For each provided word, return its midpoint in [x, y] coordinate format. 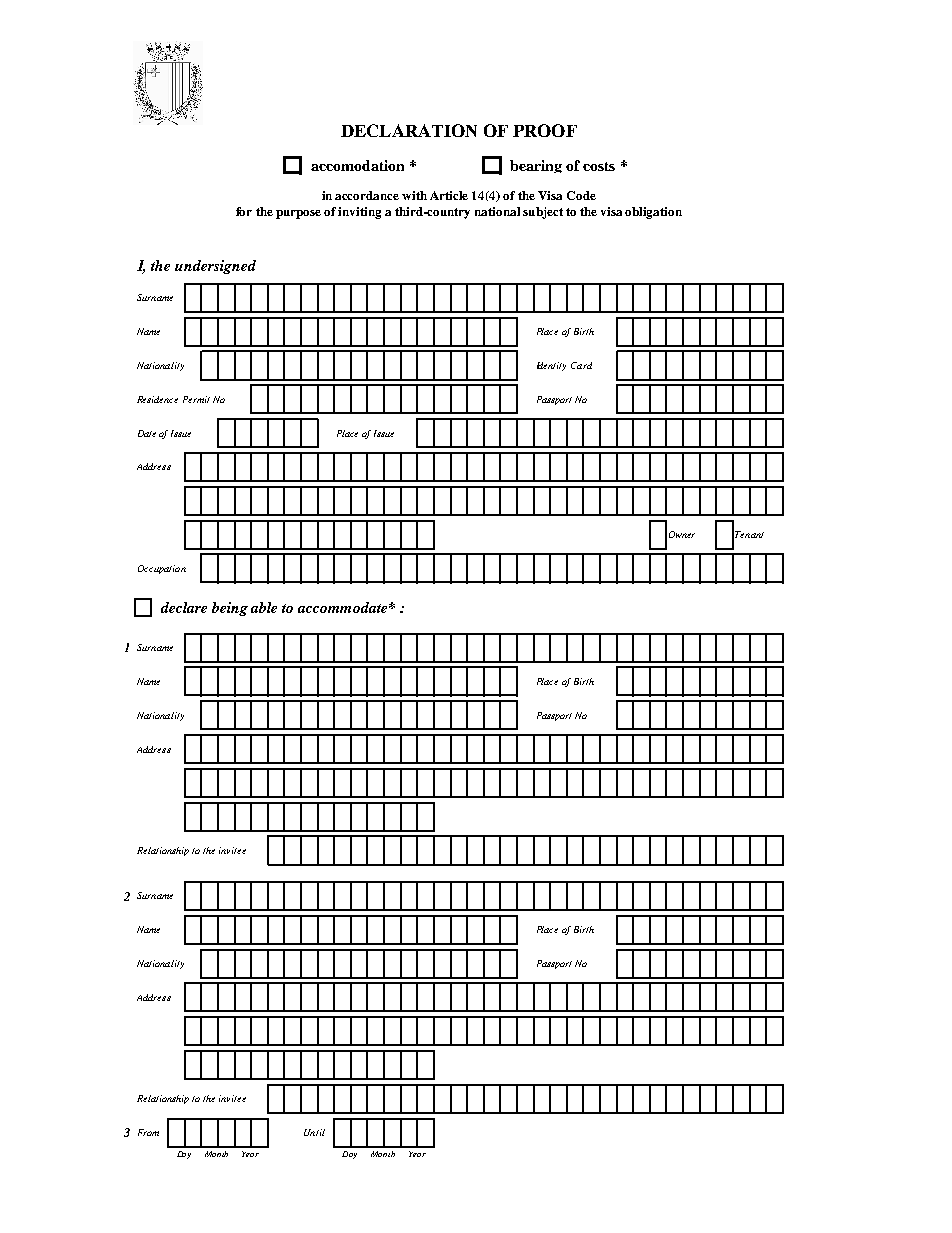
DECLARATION [409, 130]
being [230, 609]
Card [581, 365]
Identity [551, 366]
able [264, 607]
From [148, 1132]
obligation [653, 213]
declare [184, 607]
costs [599, 166]
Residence [157, 399]
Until [314, 1132]
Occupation [162, 569]
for [244, 211]
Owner [682, 534]
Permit [196, 399]
